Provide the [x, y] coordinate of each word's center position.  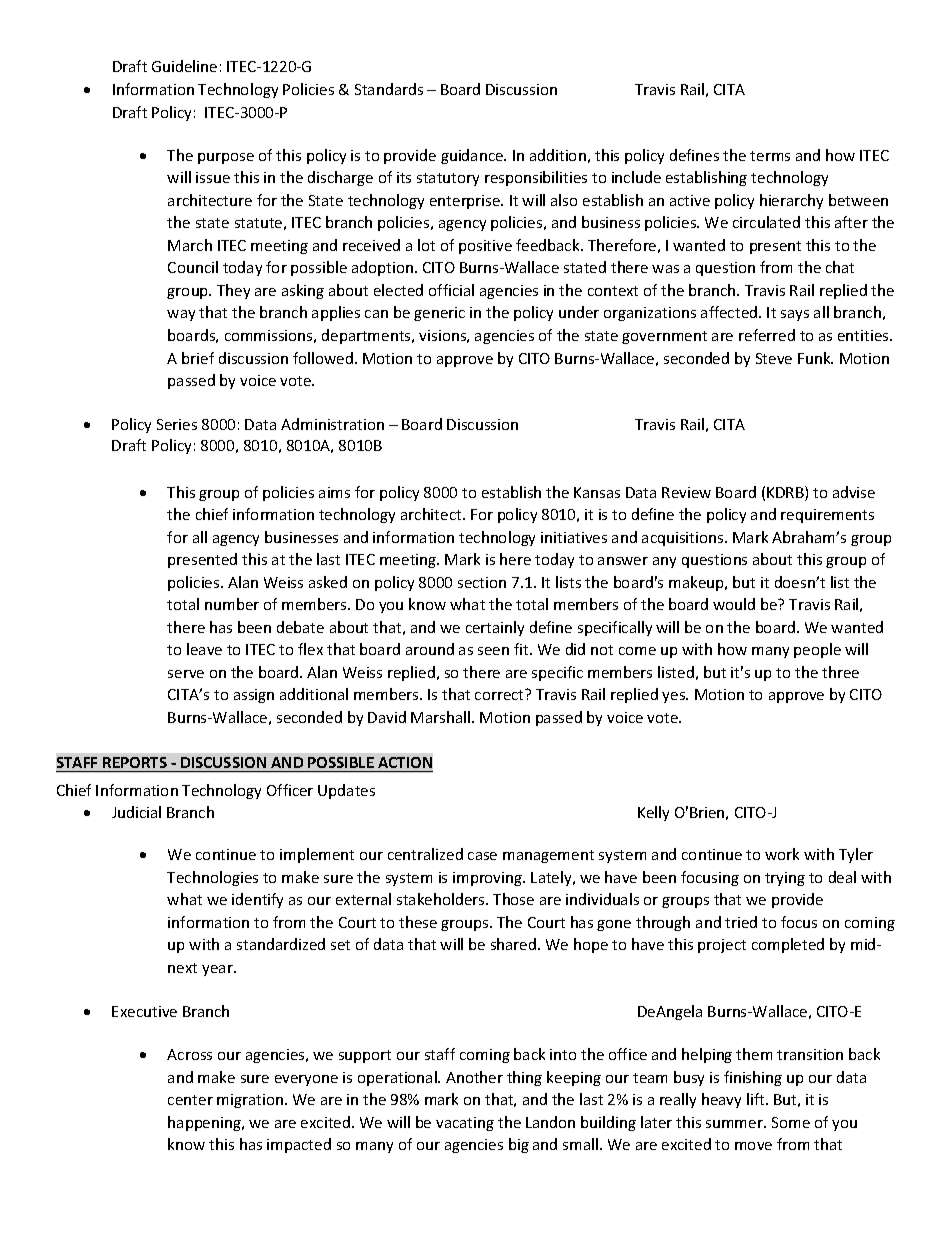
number [232, 604]
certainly [495, 628]
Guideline [184, 66]
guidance [473, 156]
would [734, 604]
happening [205, 1123]
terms [770, 156]
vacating [465, 1124]
